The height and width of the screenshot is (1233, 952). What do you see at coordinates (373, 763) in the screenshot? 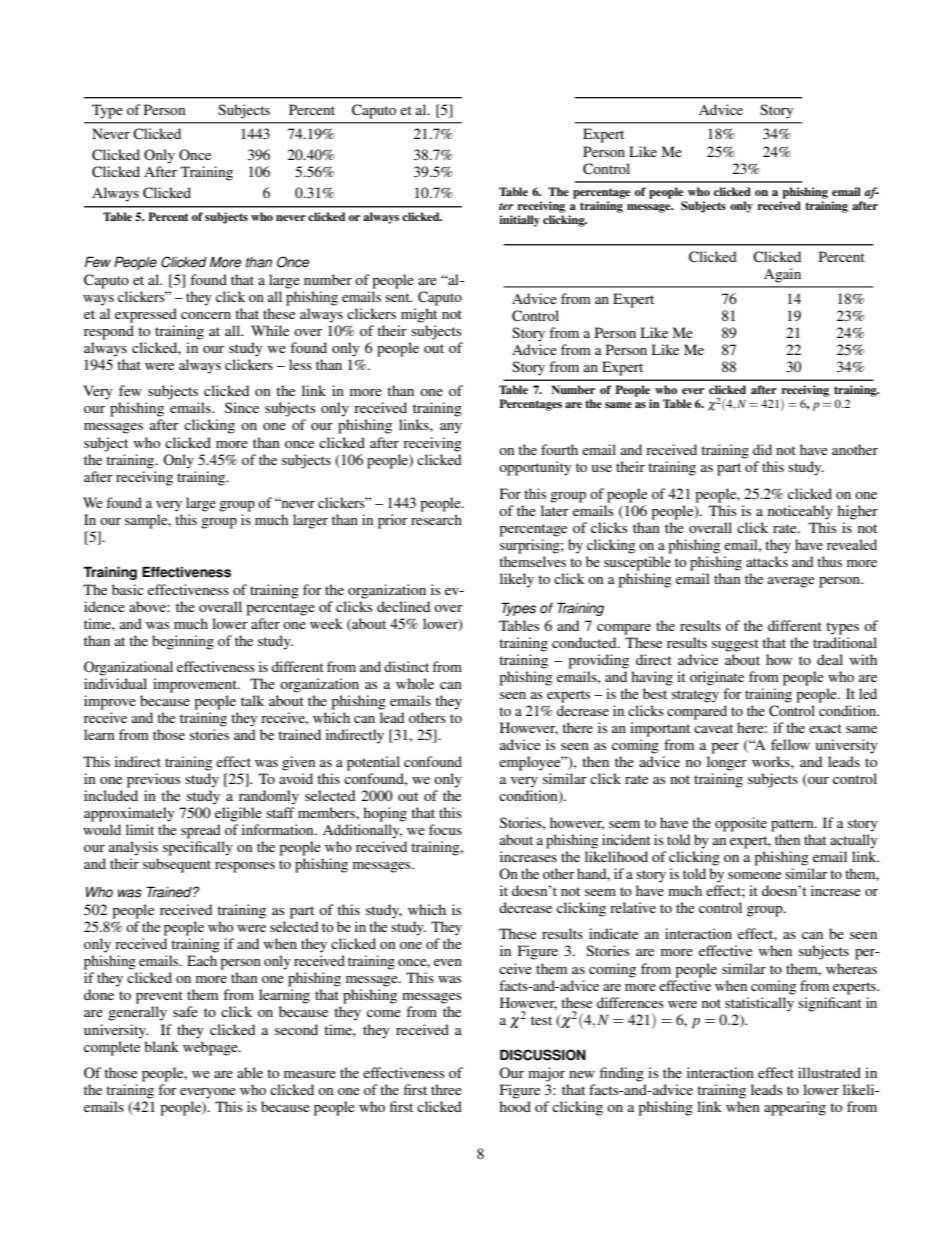
I see `potential` at bounding box center [373, 763].
